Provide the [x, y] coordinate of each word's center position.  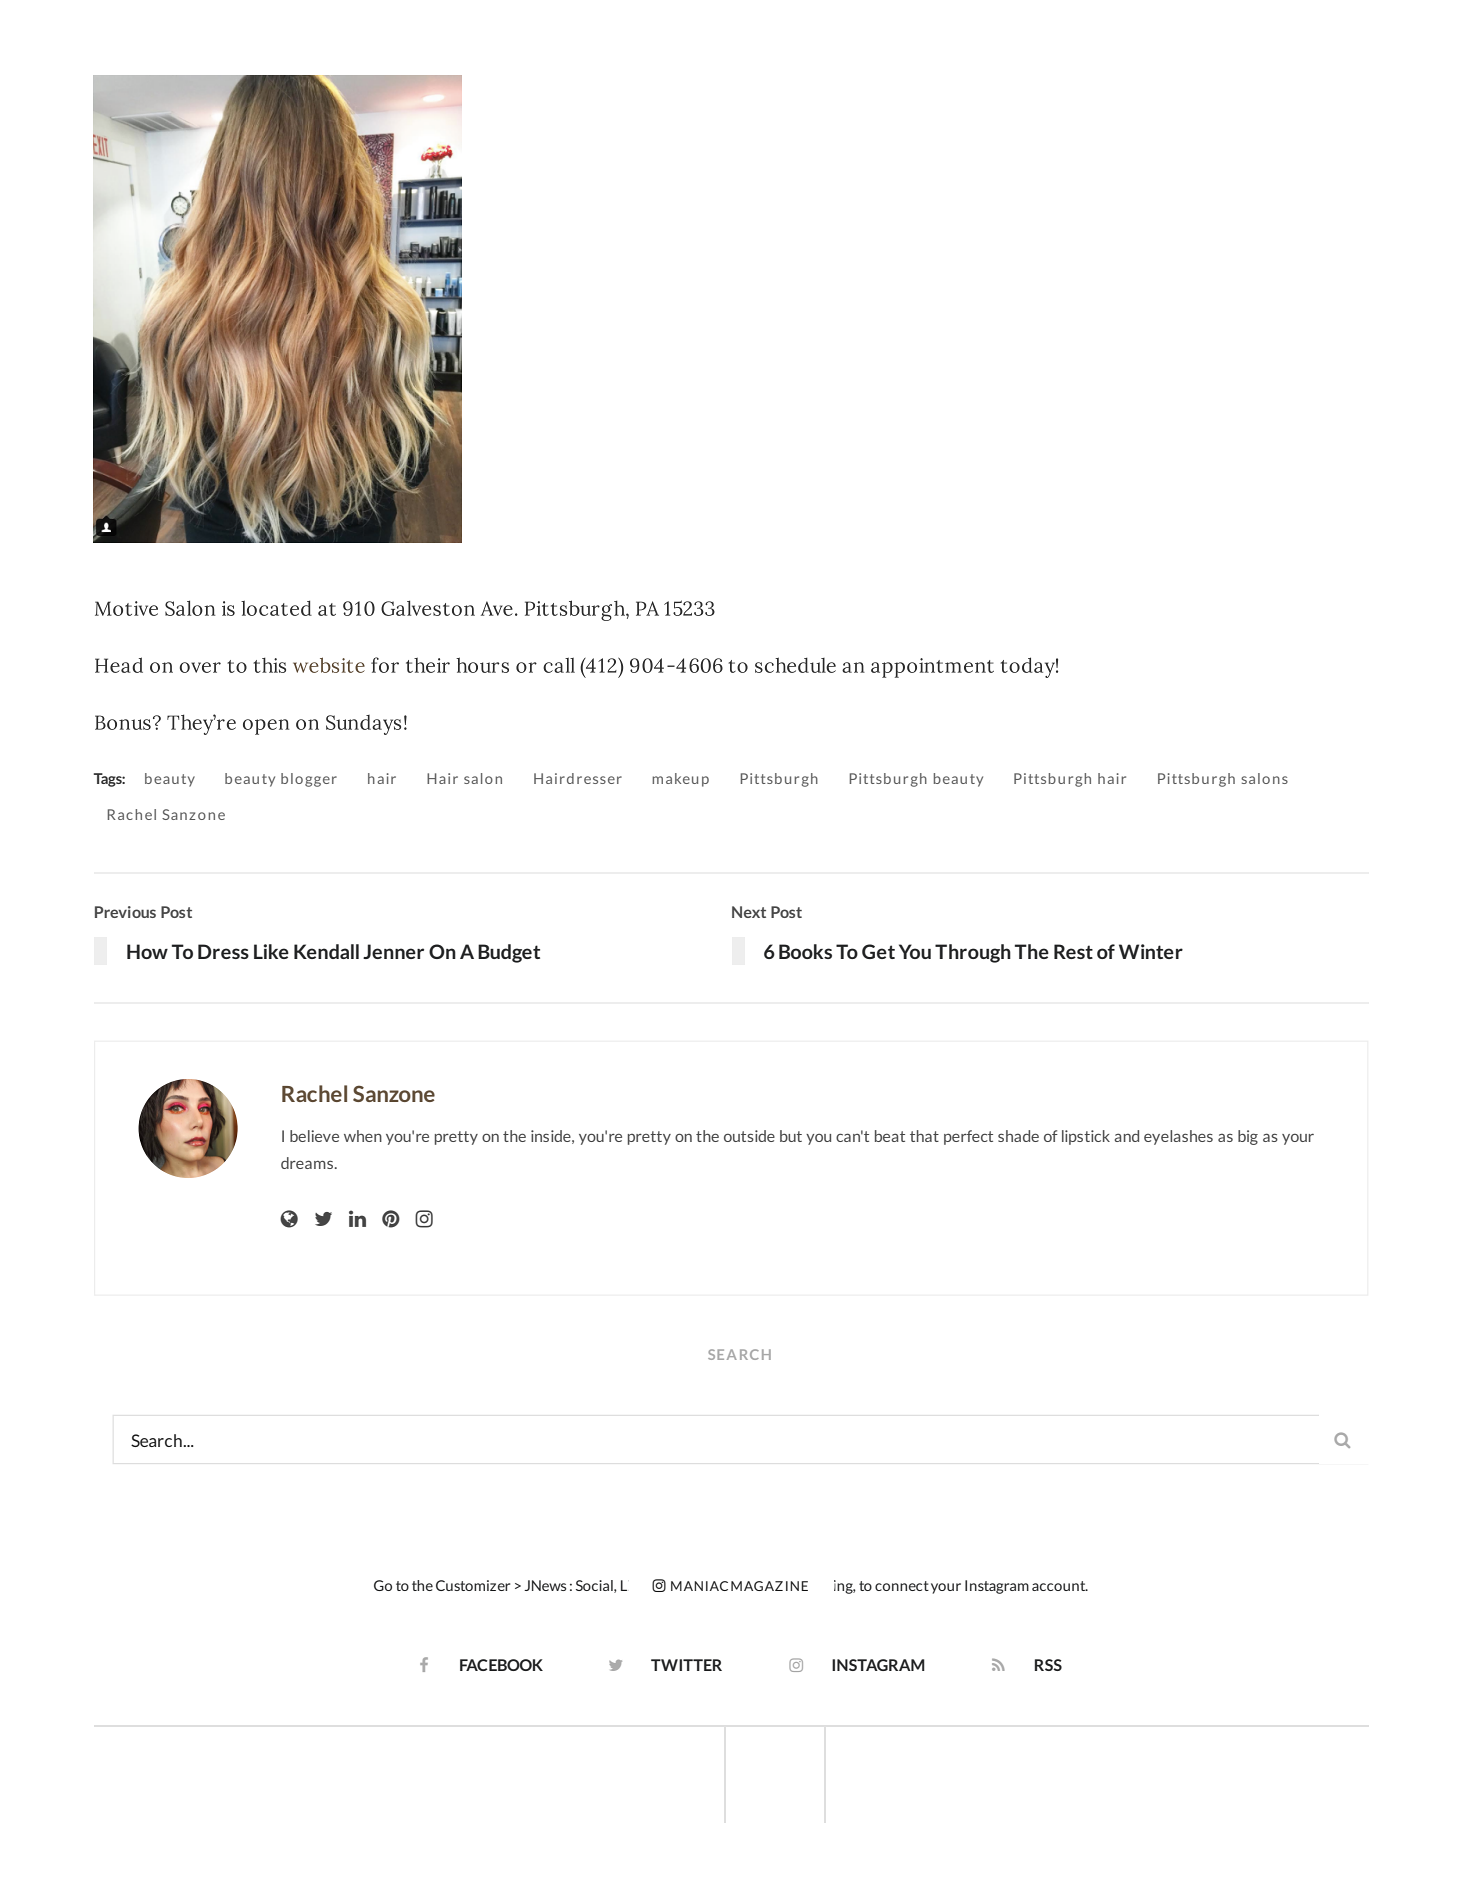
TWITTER [686, 1665]
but [791, 1136]
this [269, 665]
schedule [795, 665]
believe [314, 1136]
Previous [125, 912]
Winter [1151, 951]
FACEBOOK [501, 1665]
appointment [932, 668]
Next [749, 912]
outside [749, 1136]
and [1126, 1136]
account [1060, 1586]
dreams [308, 1163]
